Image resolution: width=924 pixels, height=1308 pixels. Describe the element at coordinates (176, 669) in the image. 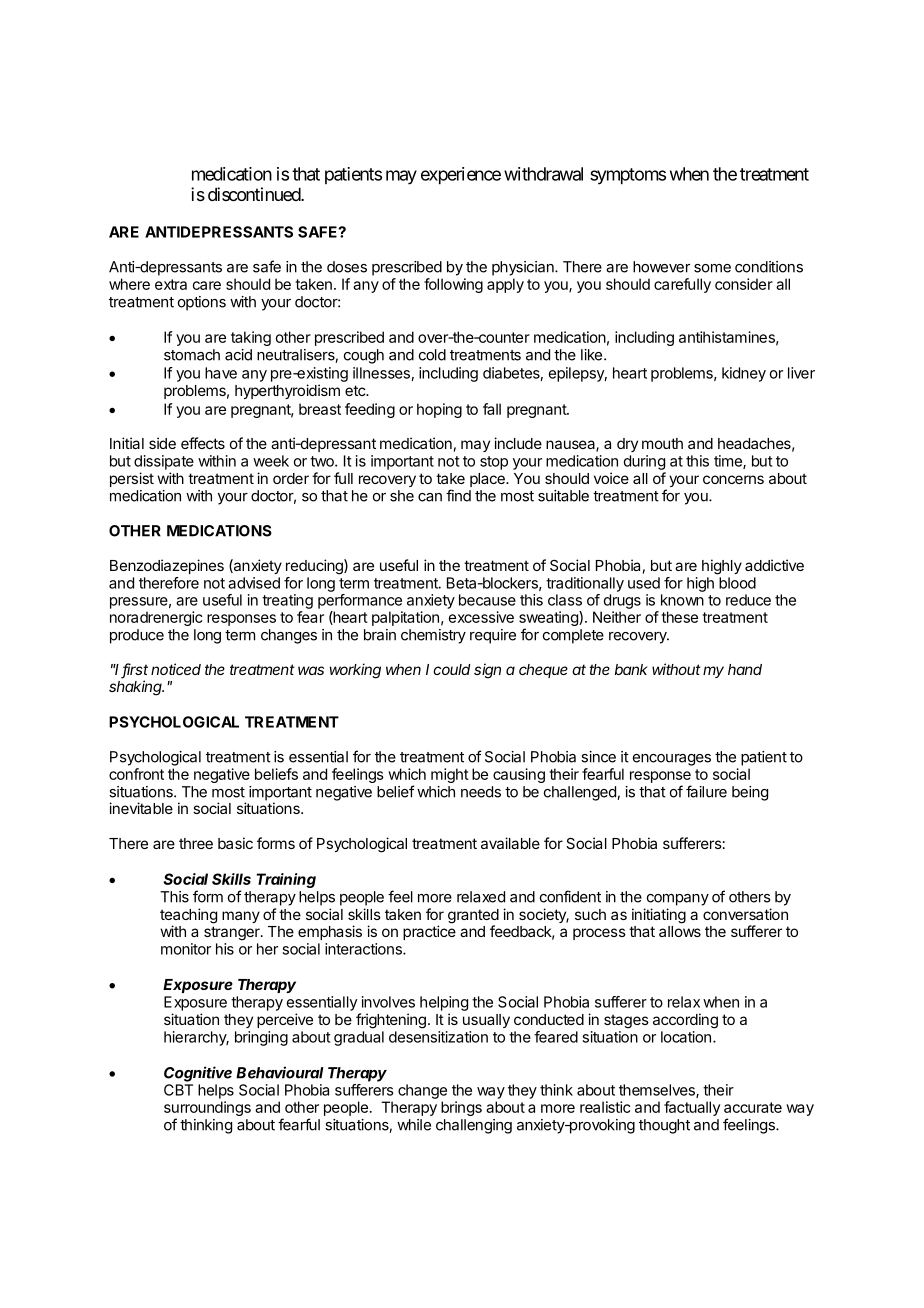

I see `noticed` at that location.
